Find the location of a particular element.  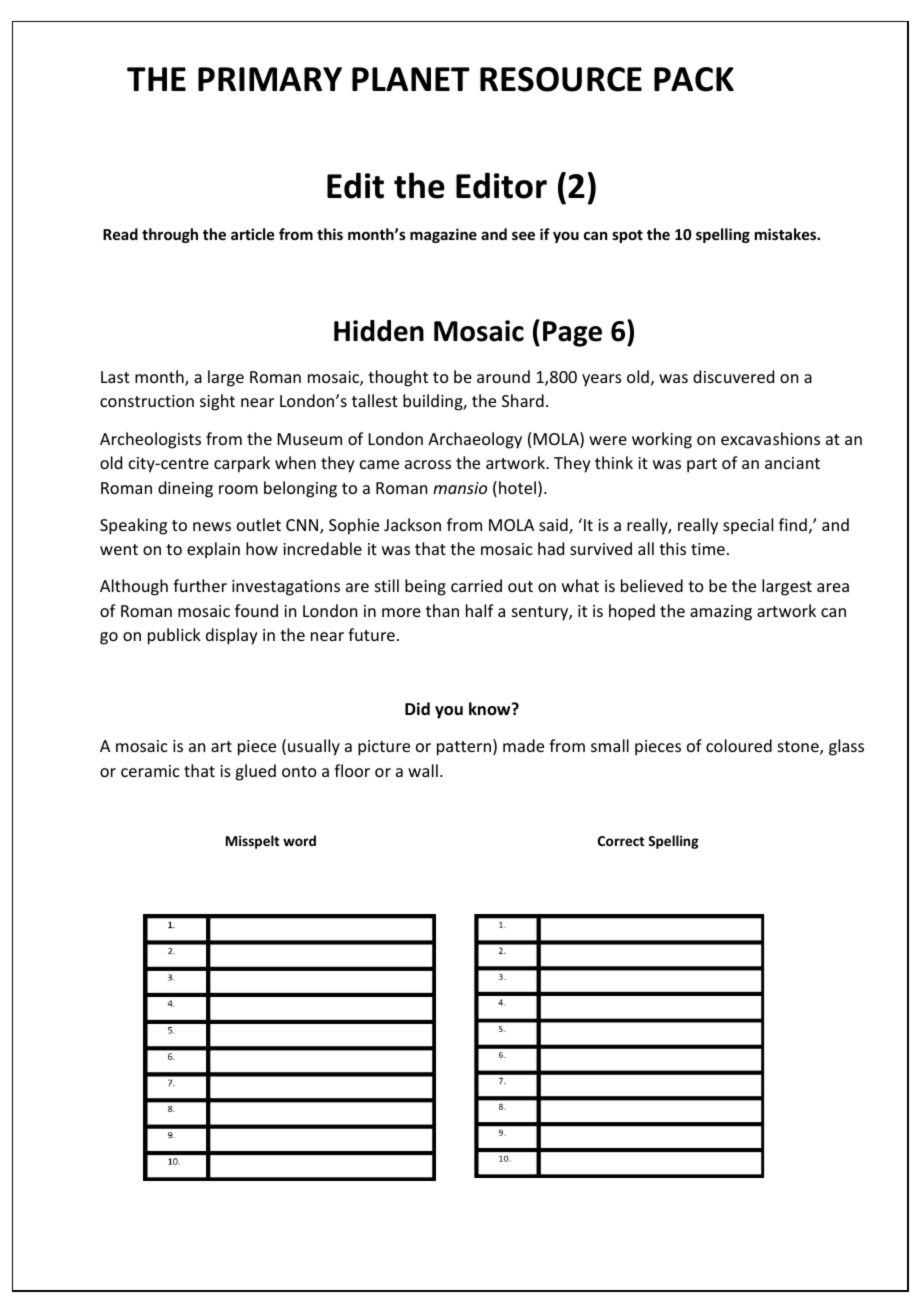

PRIMARY is located at coordinates (270, 79).
